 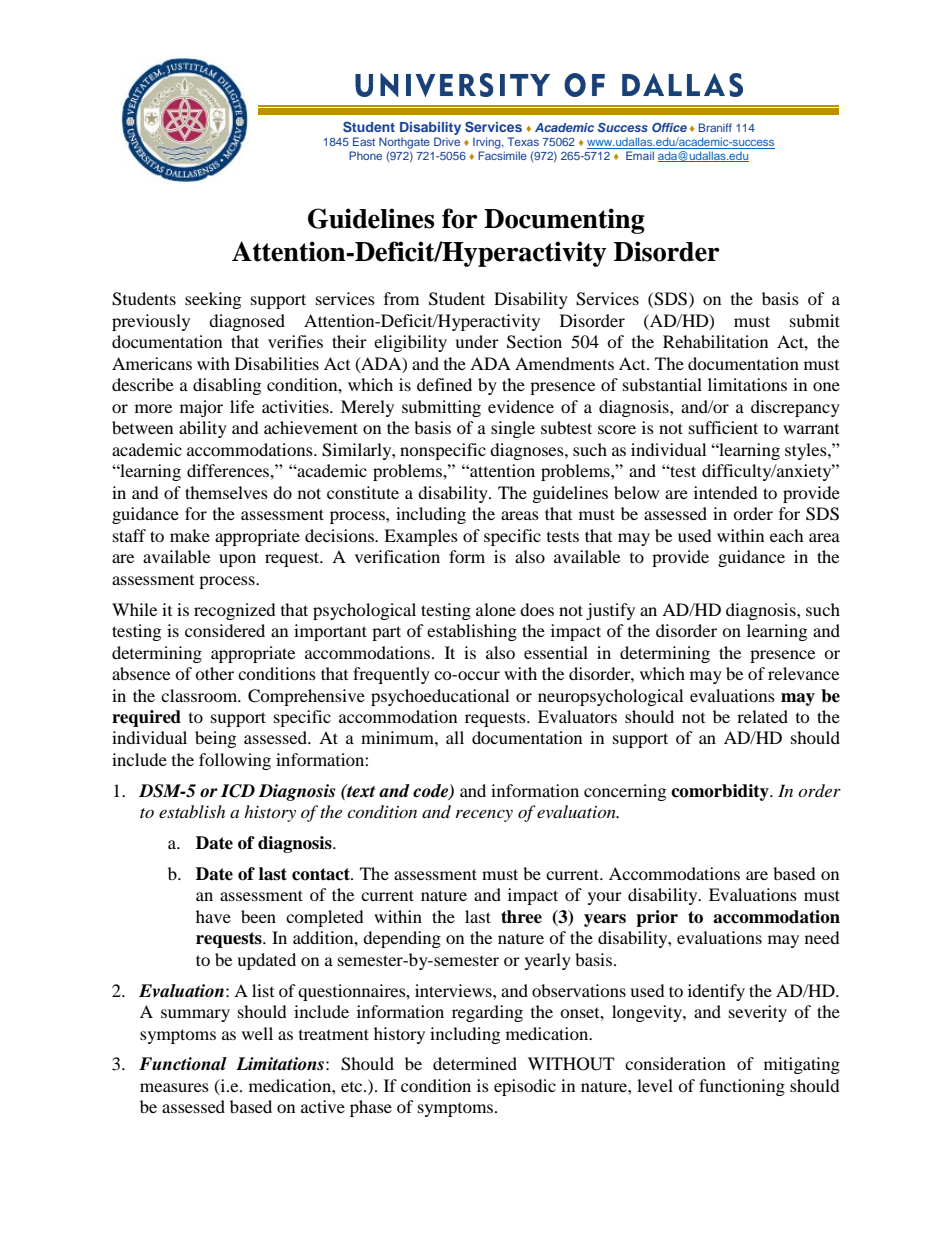 I want to click on Facsimile, so click(x=502, y=155).
